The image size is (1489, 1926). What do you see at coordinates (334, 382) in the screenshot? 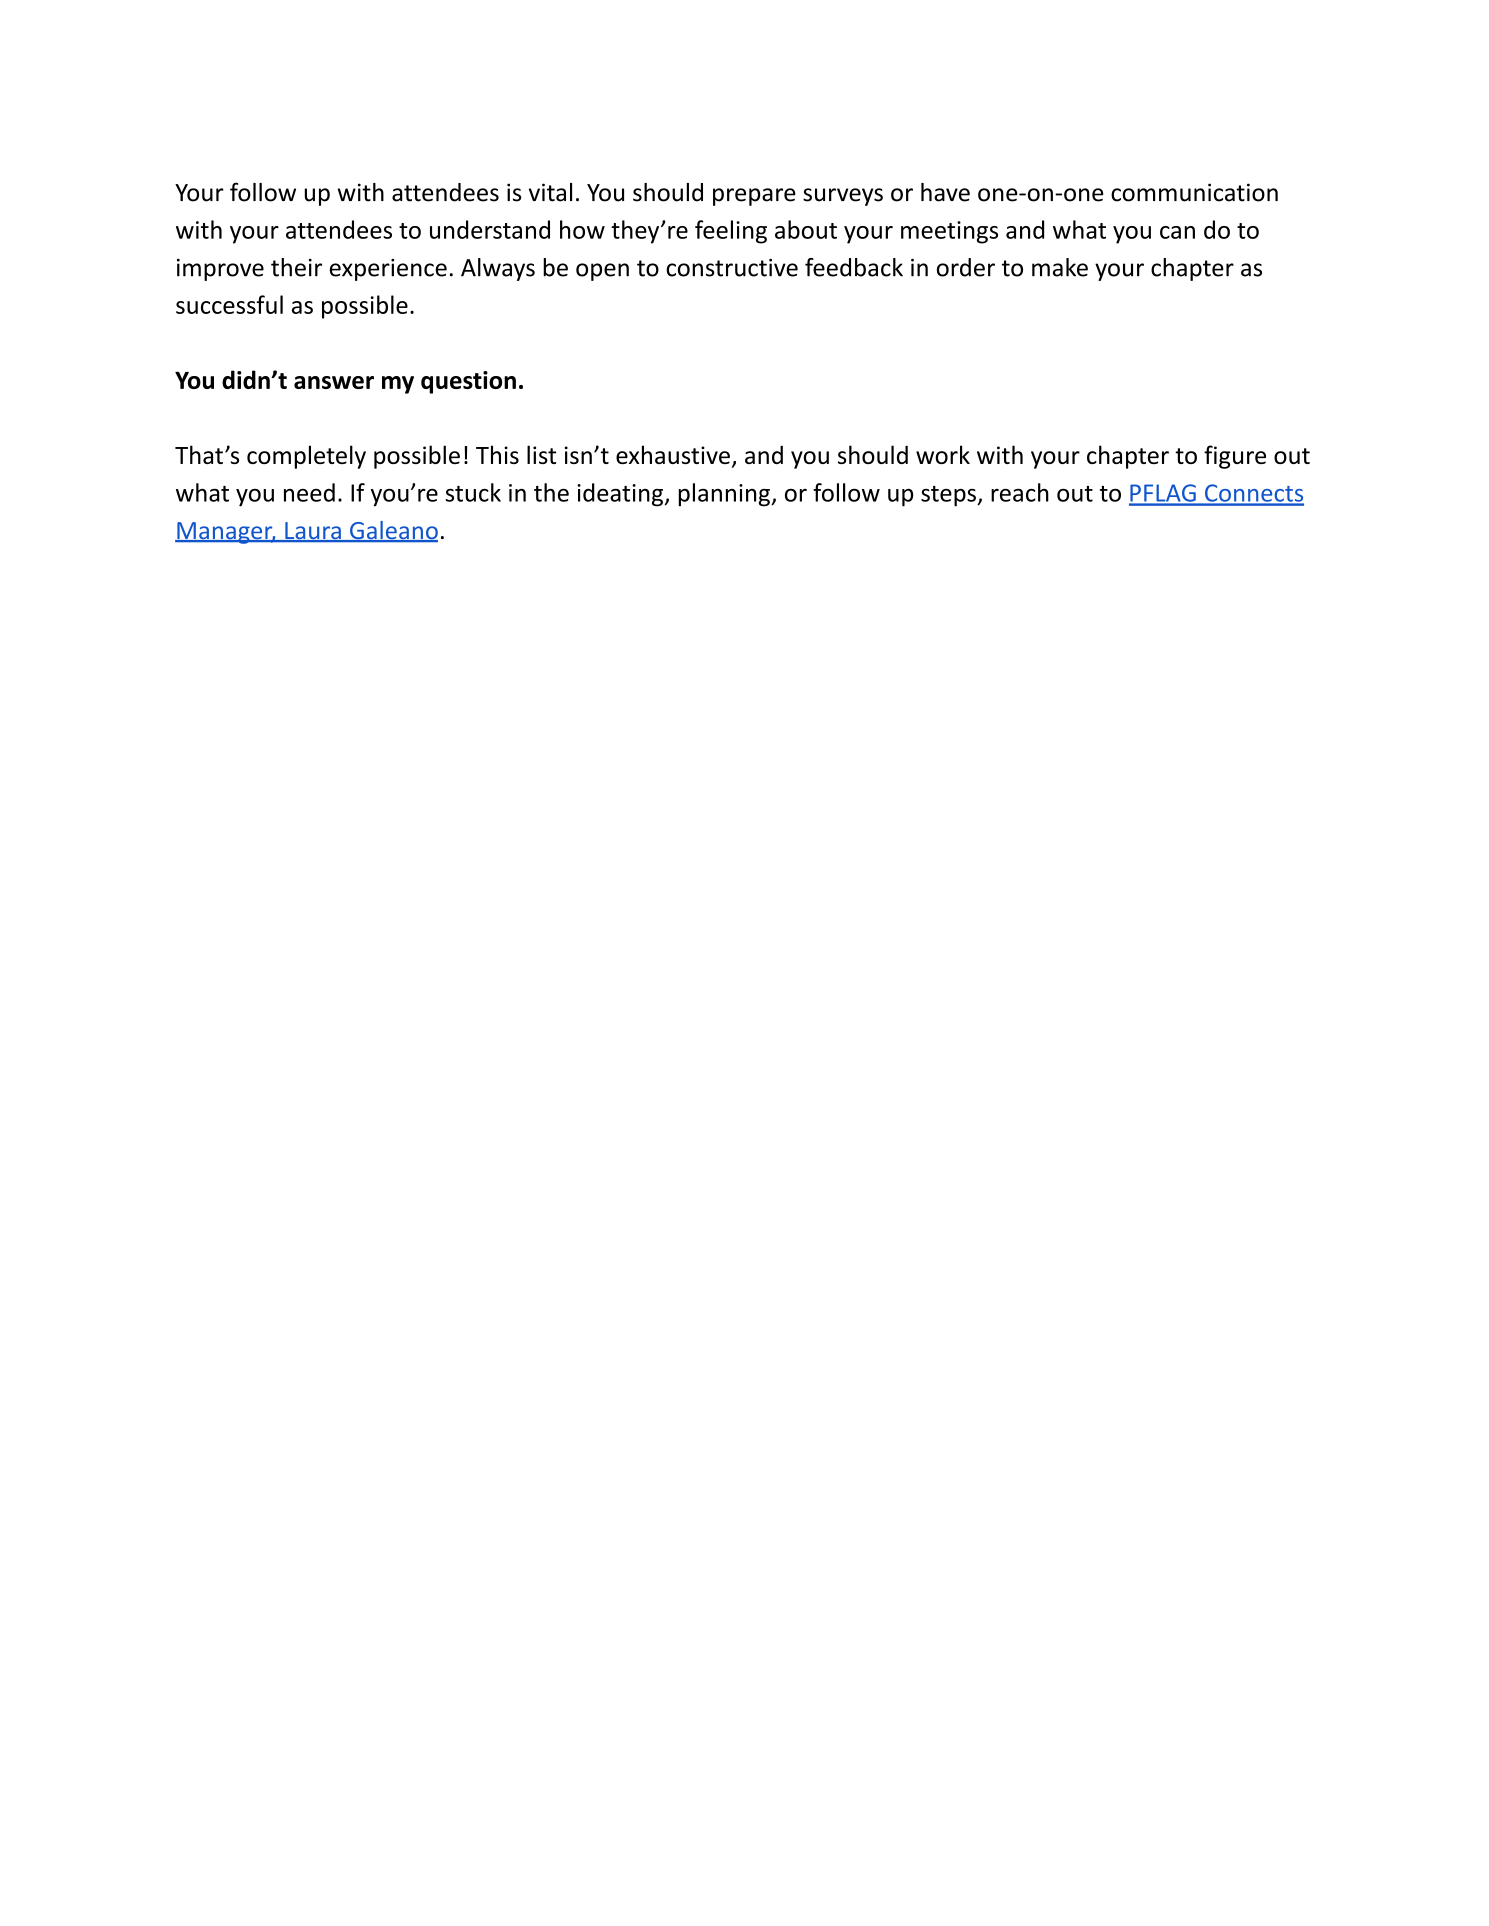
I see `answer` at bounding box center [334, 382].
